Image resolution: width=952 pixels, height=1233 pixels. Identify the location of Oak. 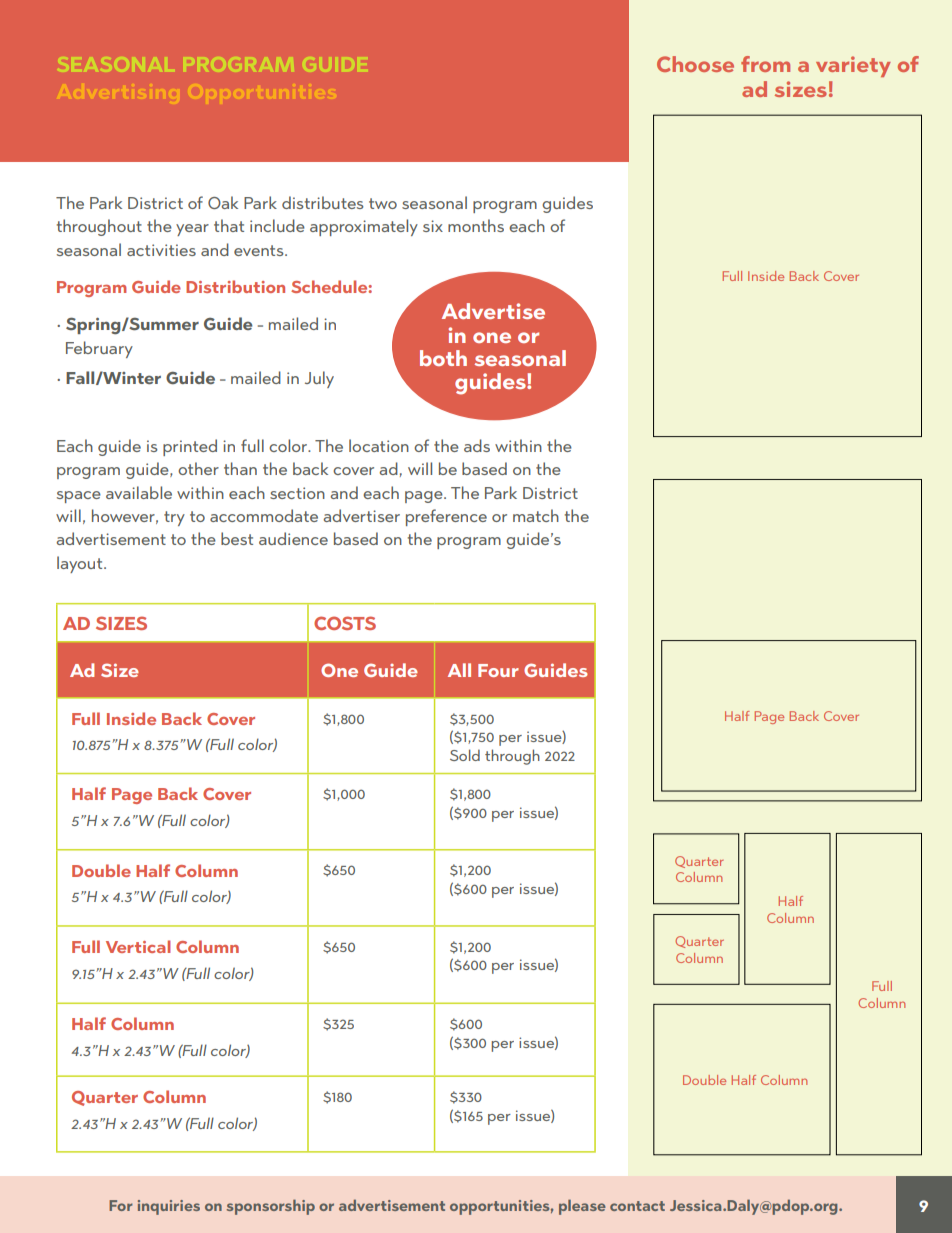
(223, 202).
